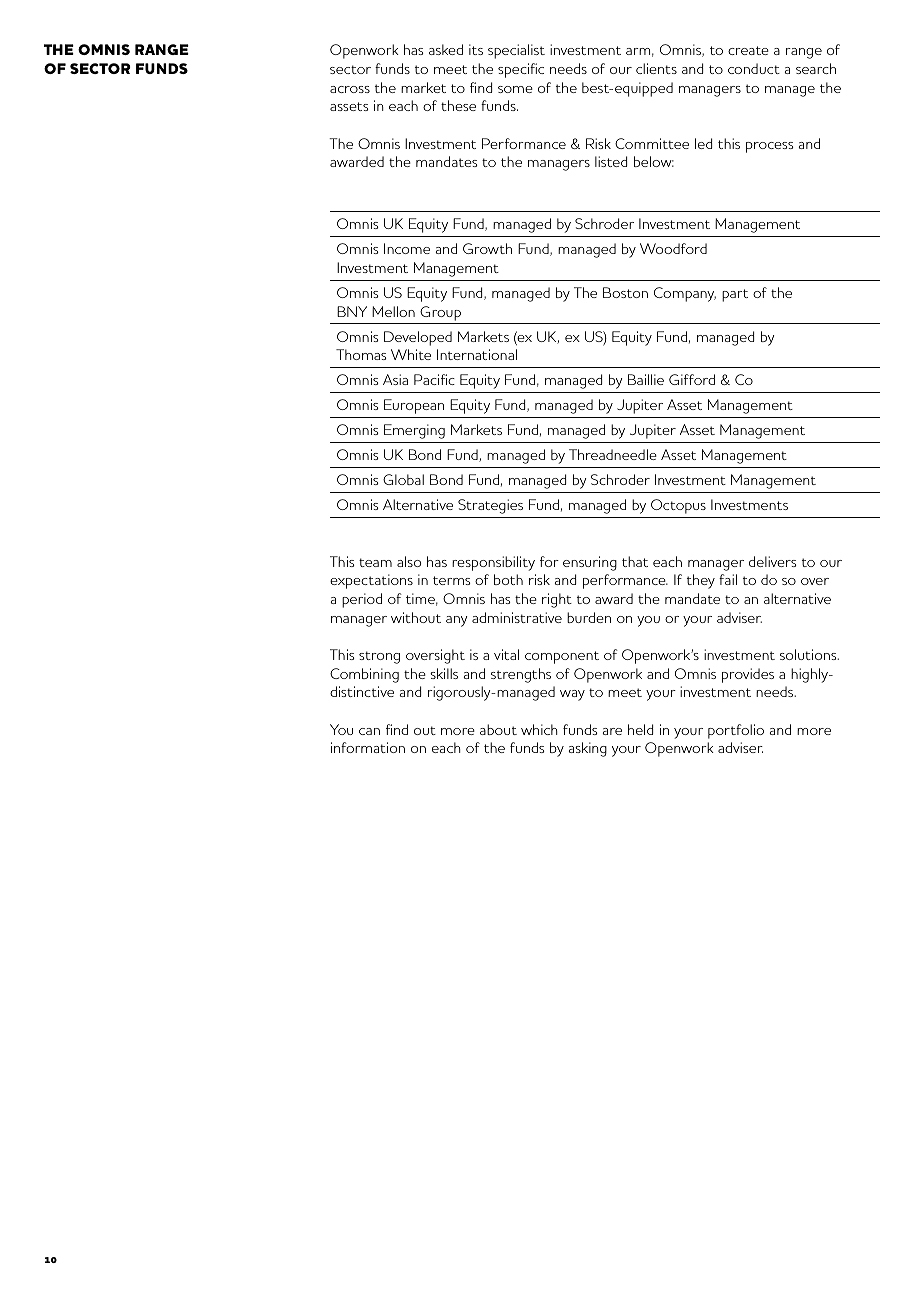  What do you see at coordinates (521, 70) in the image?
I see `specific` at bounding box center [521, 70].
